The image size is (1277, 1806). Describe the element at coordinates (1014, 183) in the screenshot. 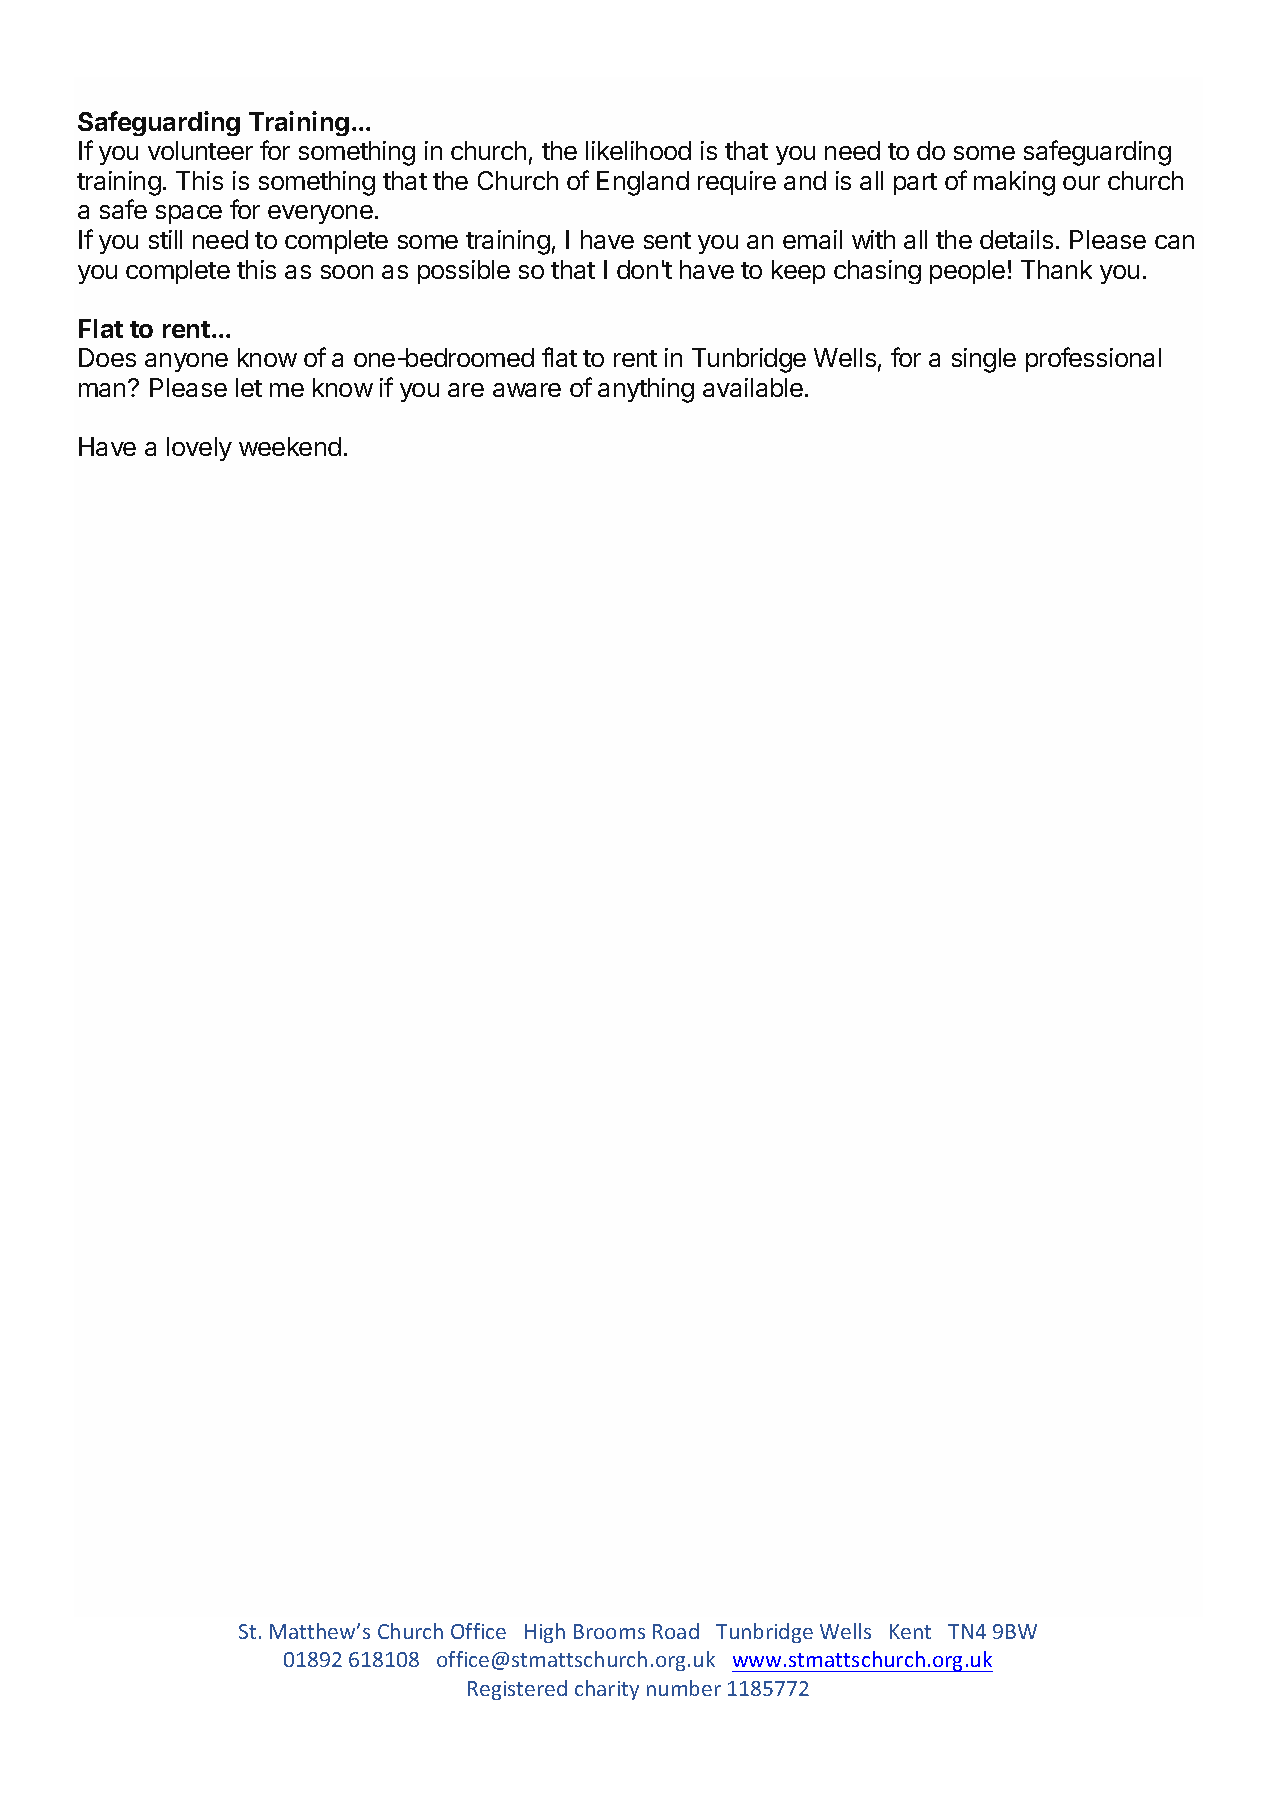

I see `making` at that location.
